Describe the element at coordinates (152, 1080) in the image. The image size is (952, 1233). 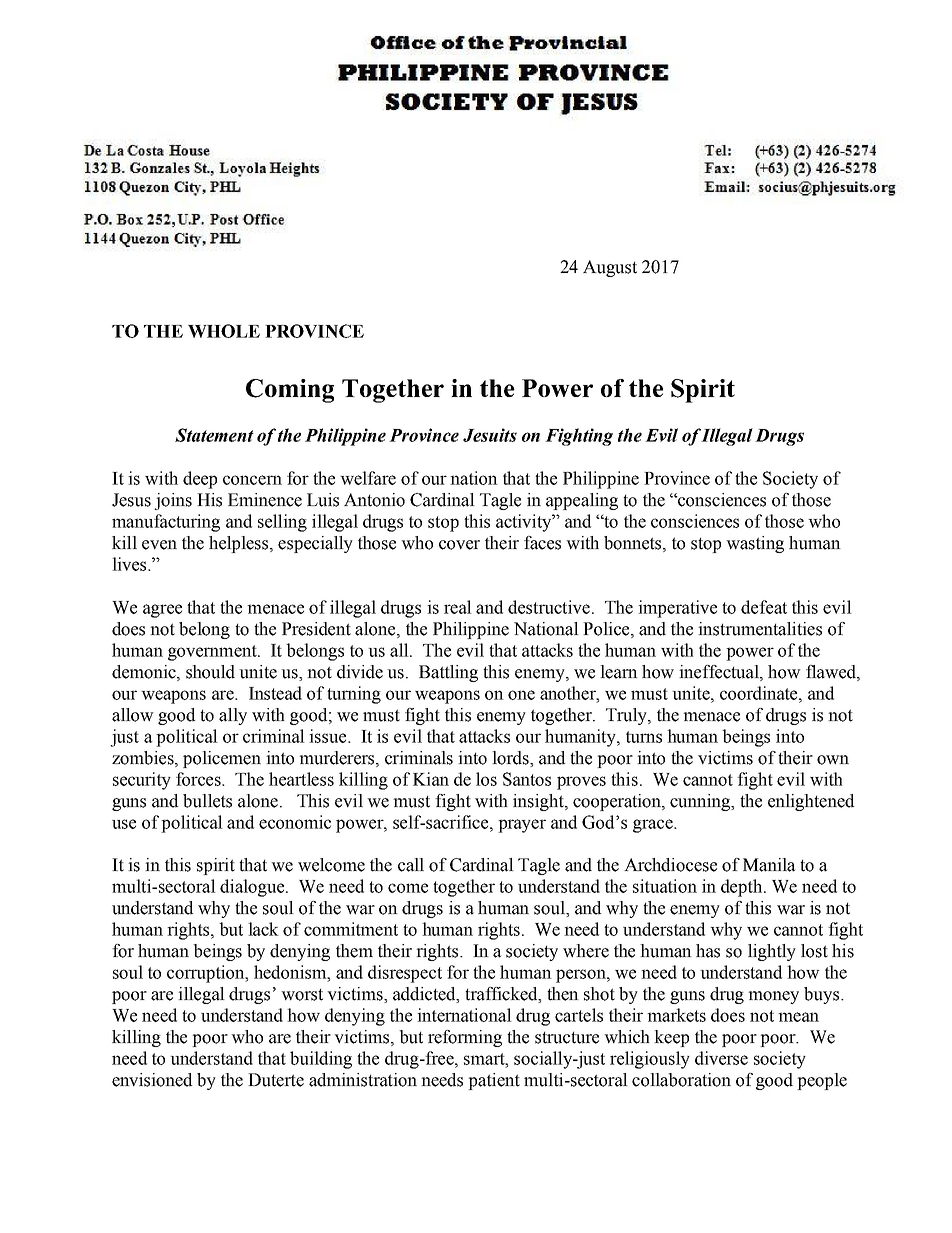
I see `envisioned` at that location.
